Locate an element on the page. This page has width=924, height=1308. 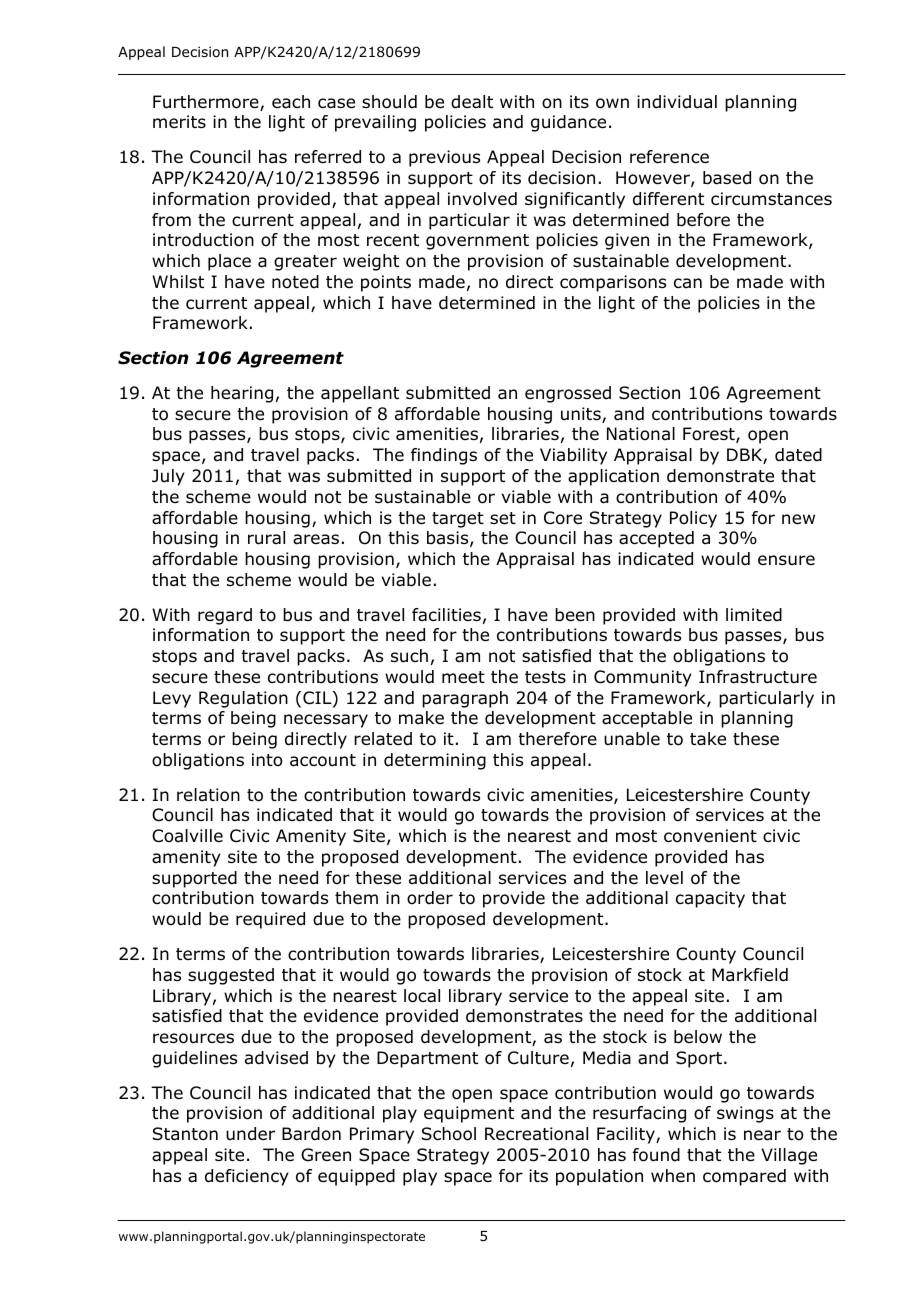
facilities is located at coordinates (446, 615).
